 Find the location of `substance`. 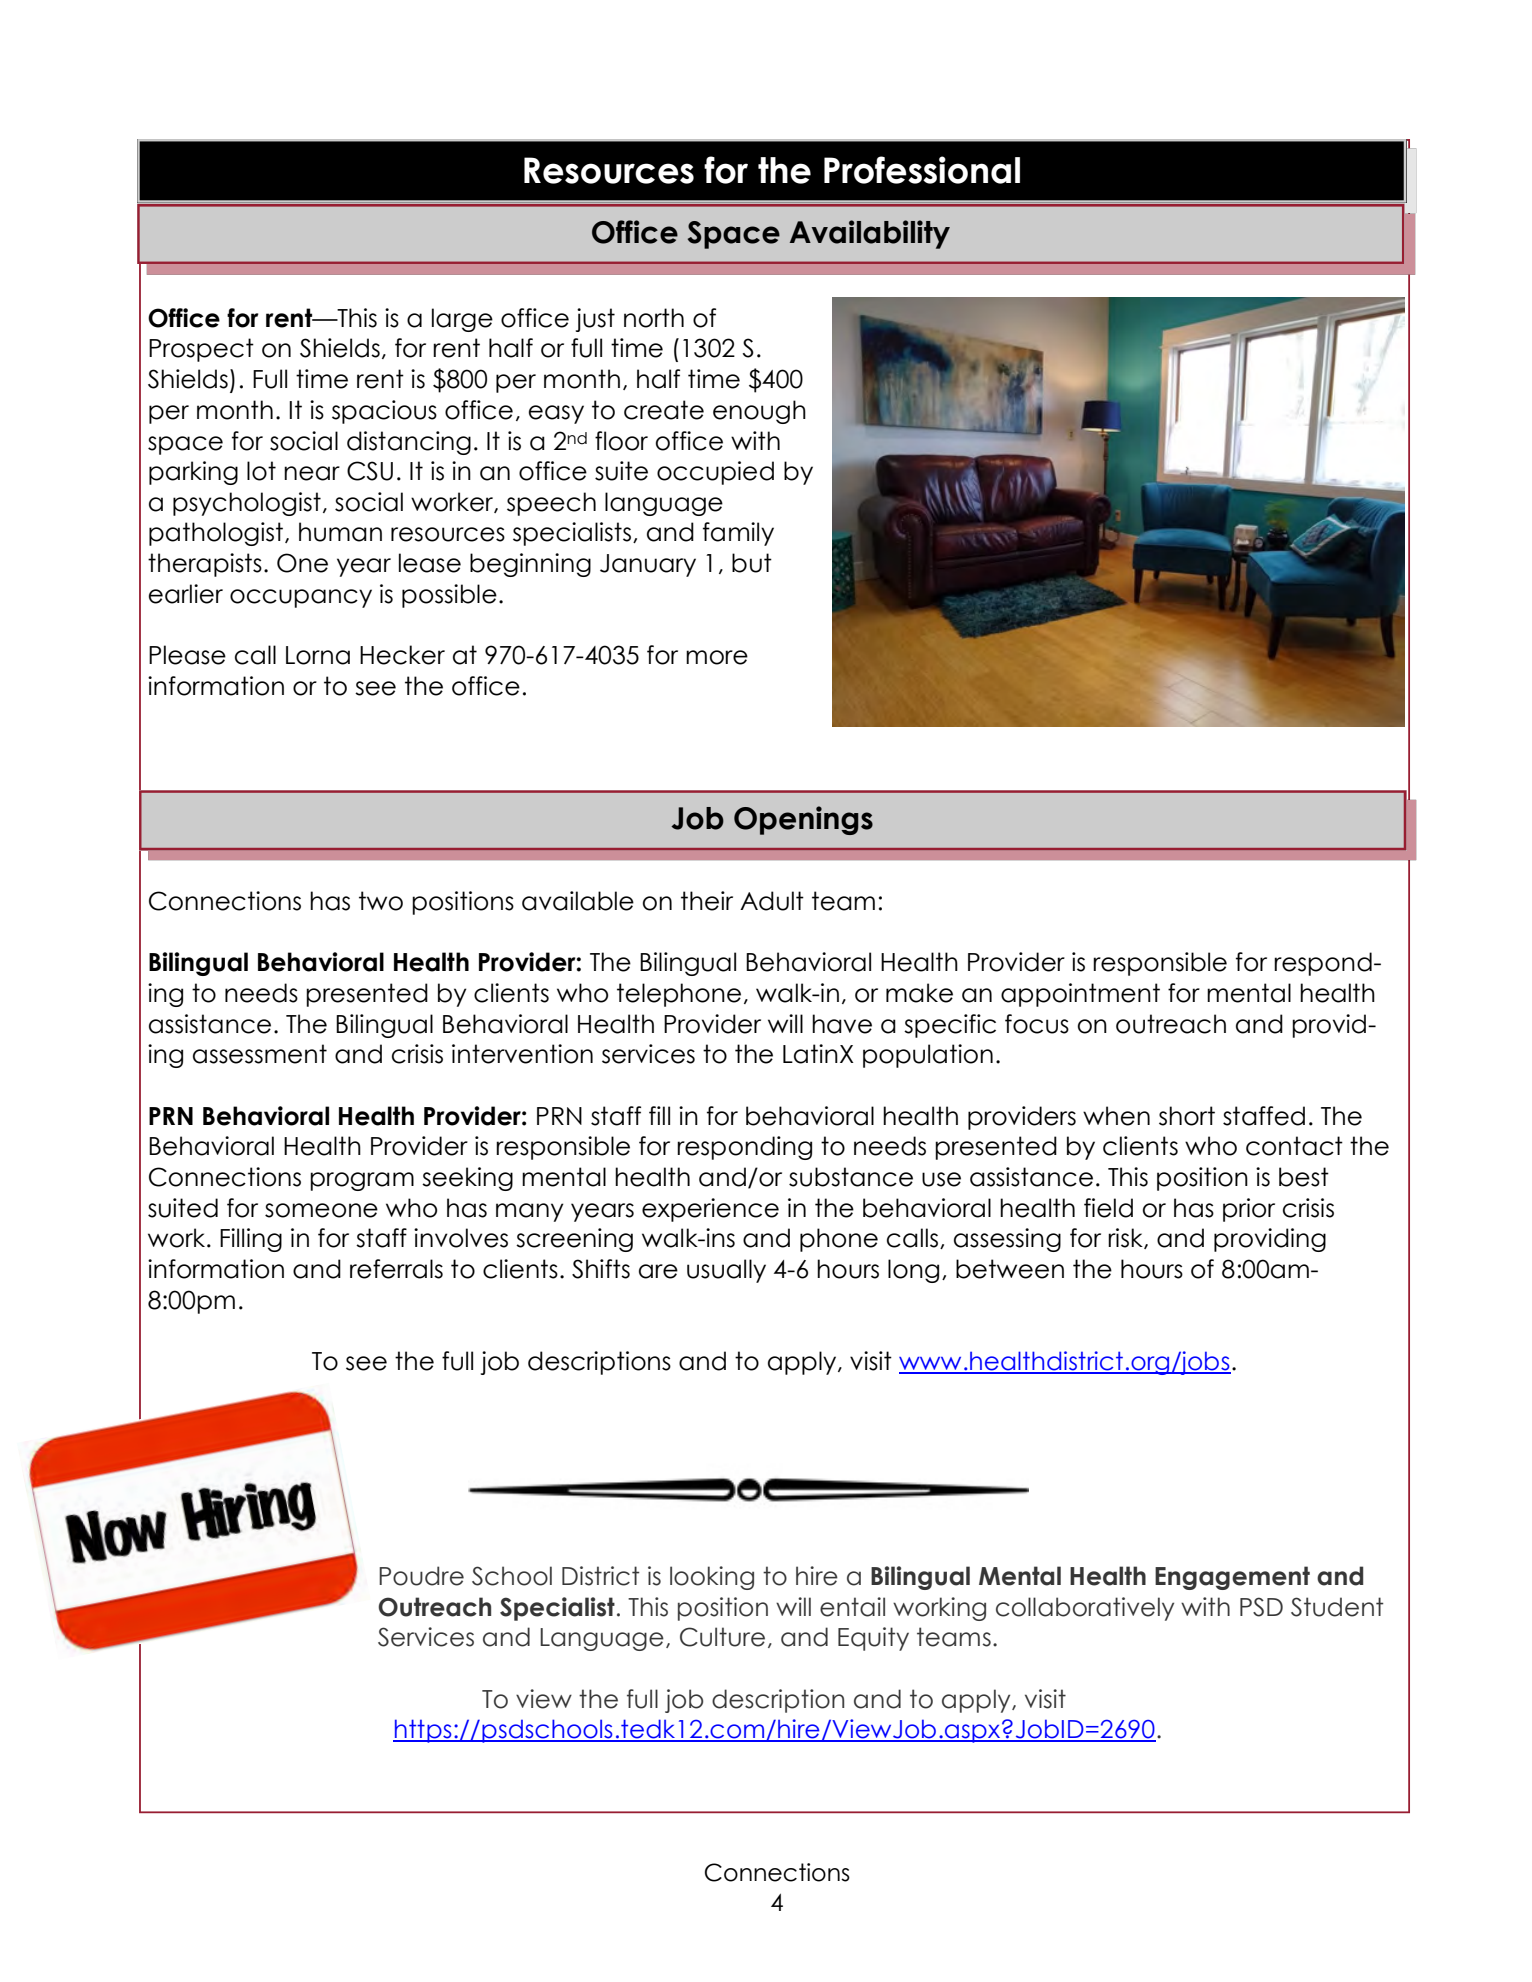

substance is located at coordinates (851, 1177).
